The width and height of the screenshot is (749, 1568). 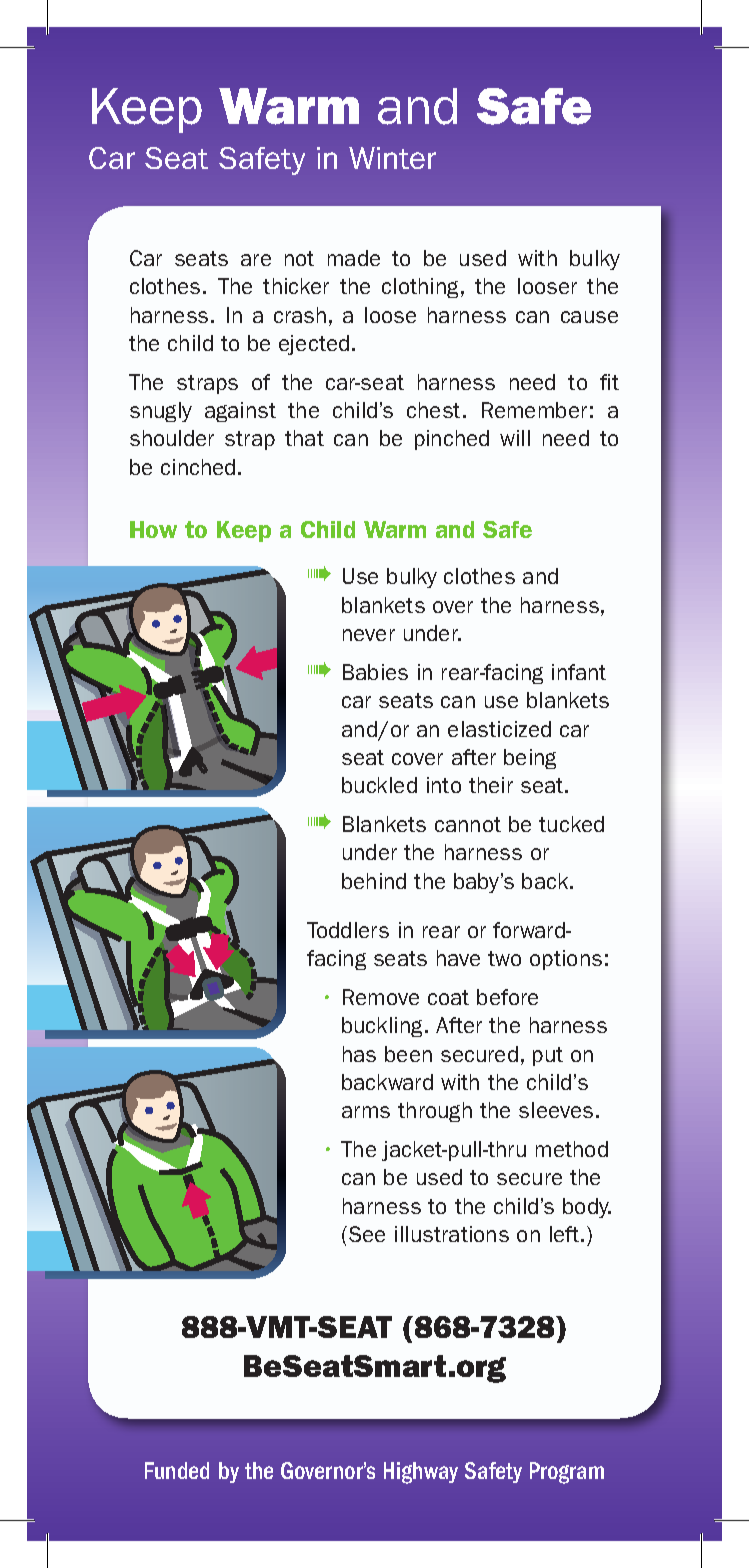 What do you see at coordinates (421, 1473) in the screenshot?
I see `Highway` at bounding box center [421, 1473].
